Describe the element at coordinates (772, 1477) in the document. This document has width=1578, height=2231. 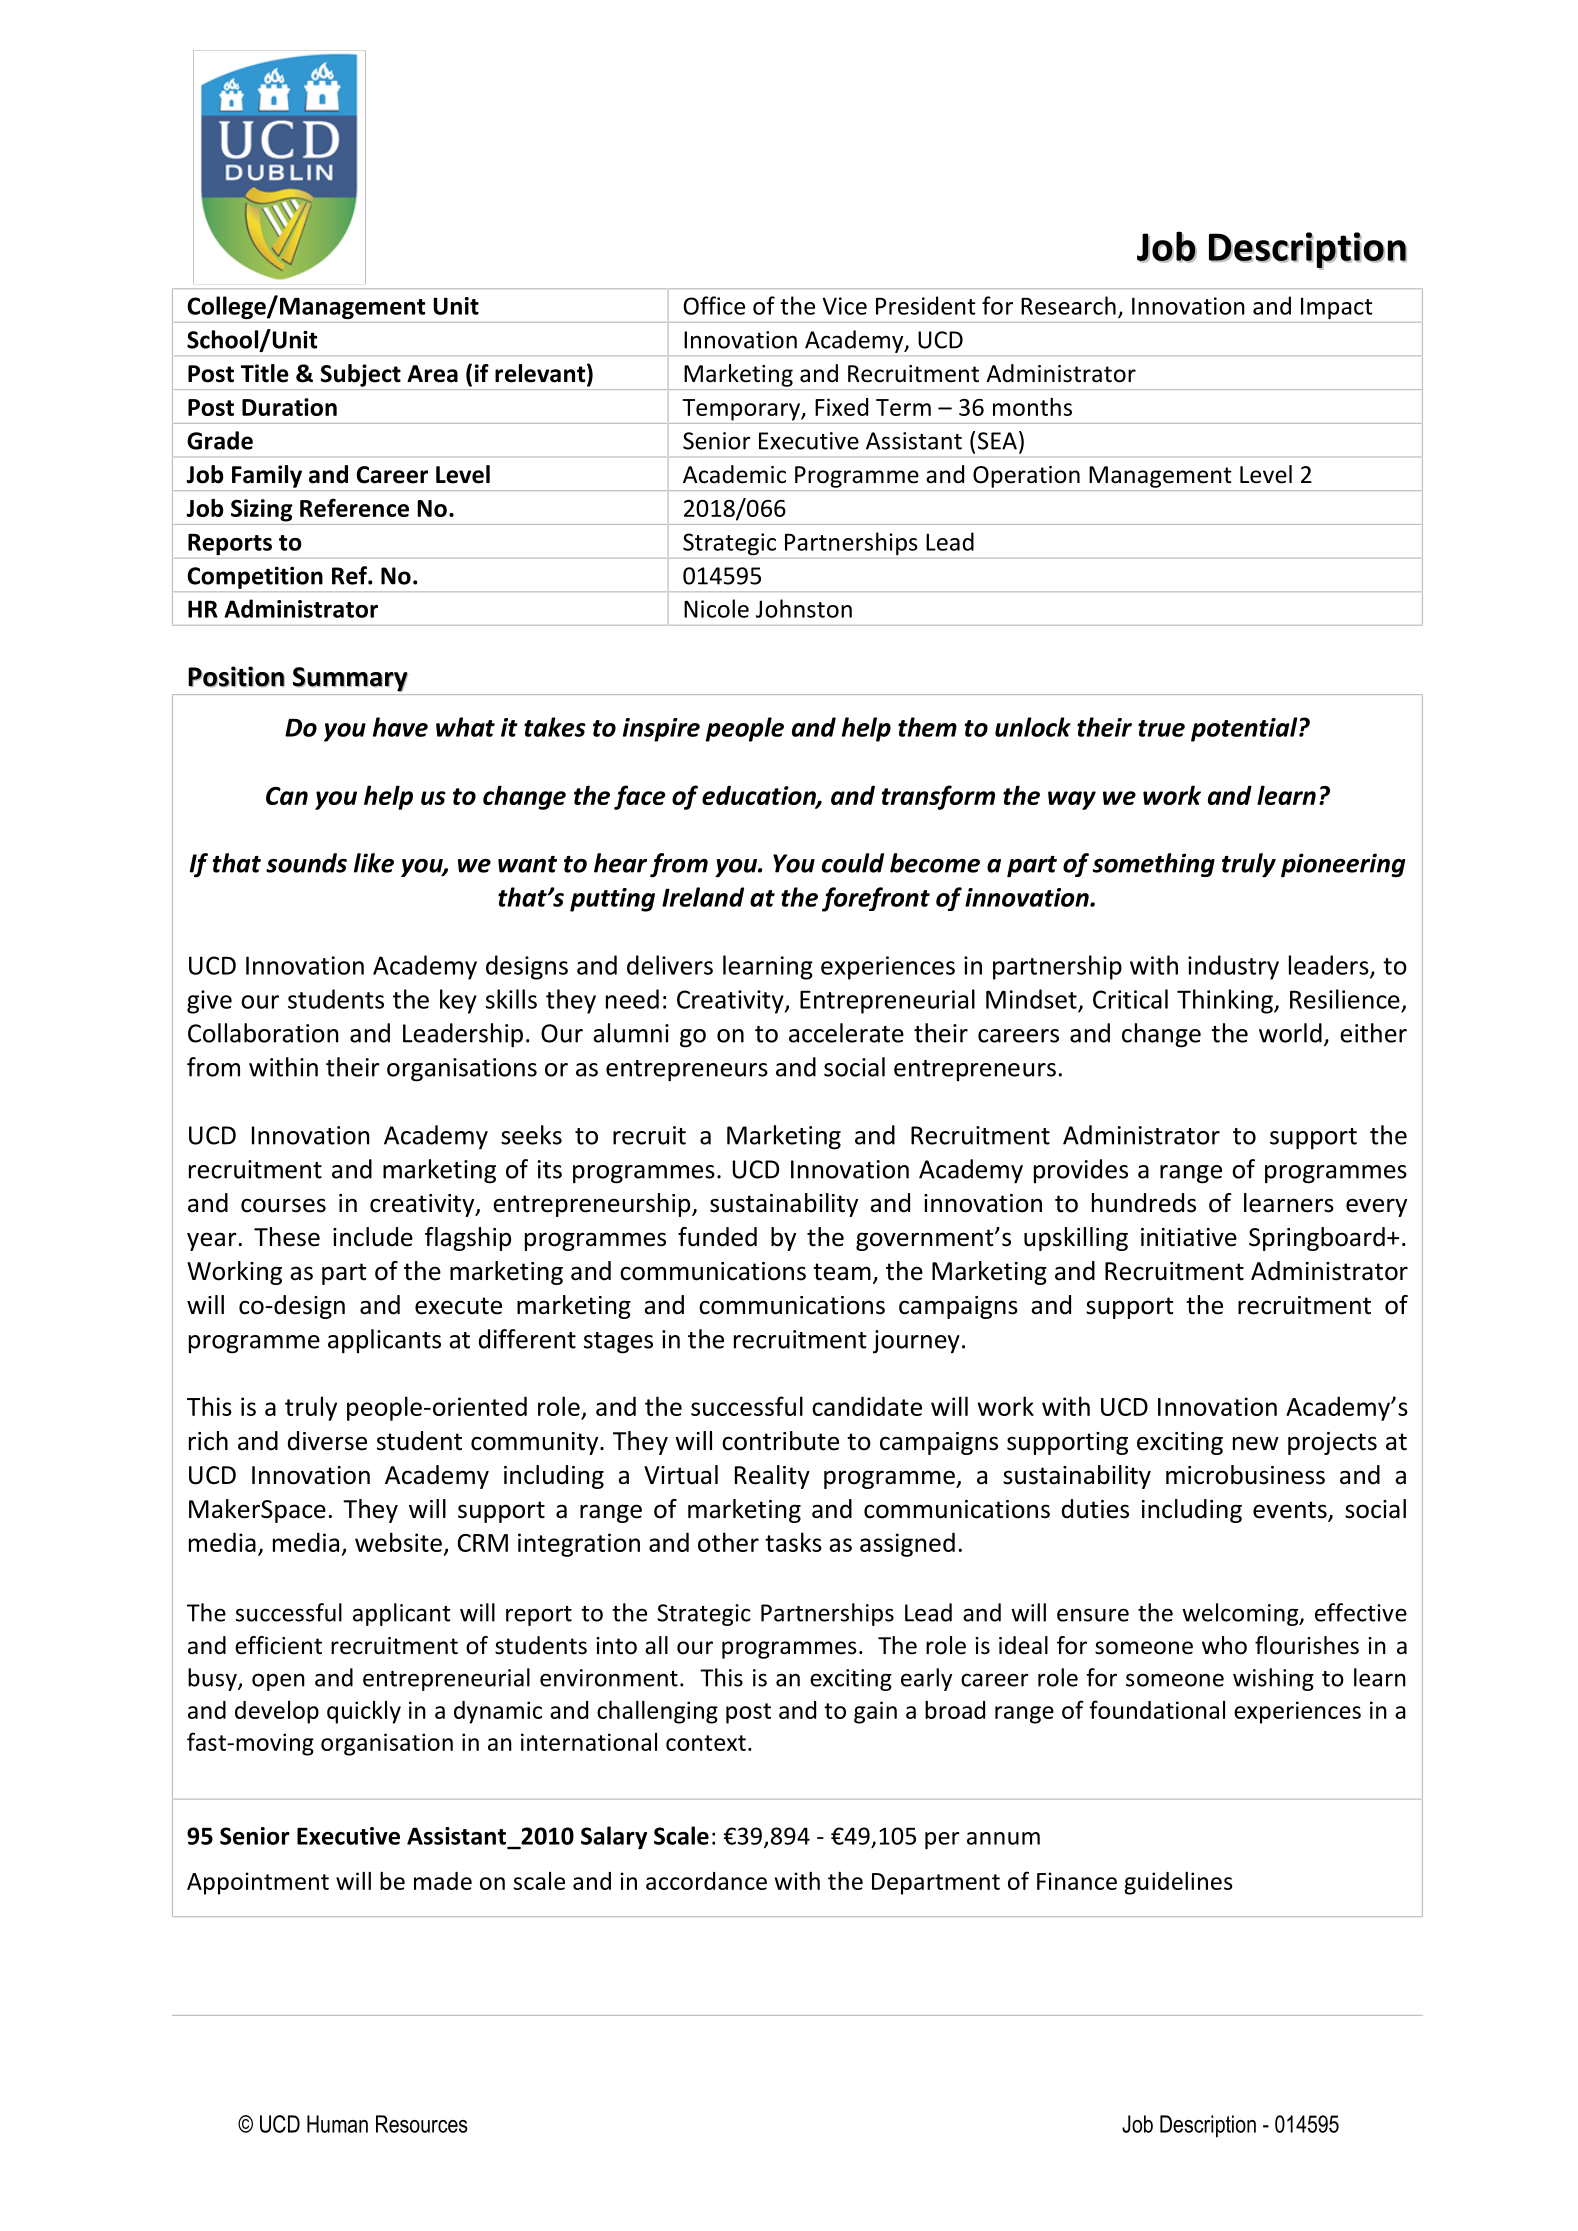
I see `Reality` at that location.
